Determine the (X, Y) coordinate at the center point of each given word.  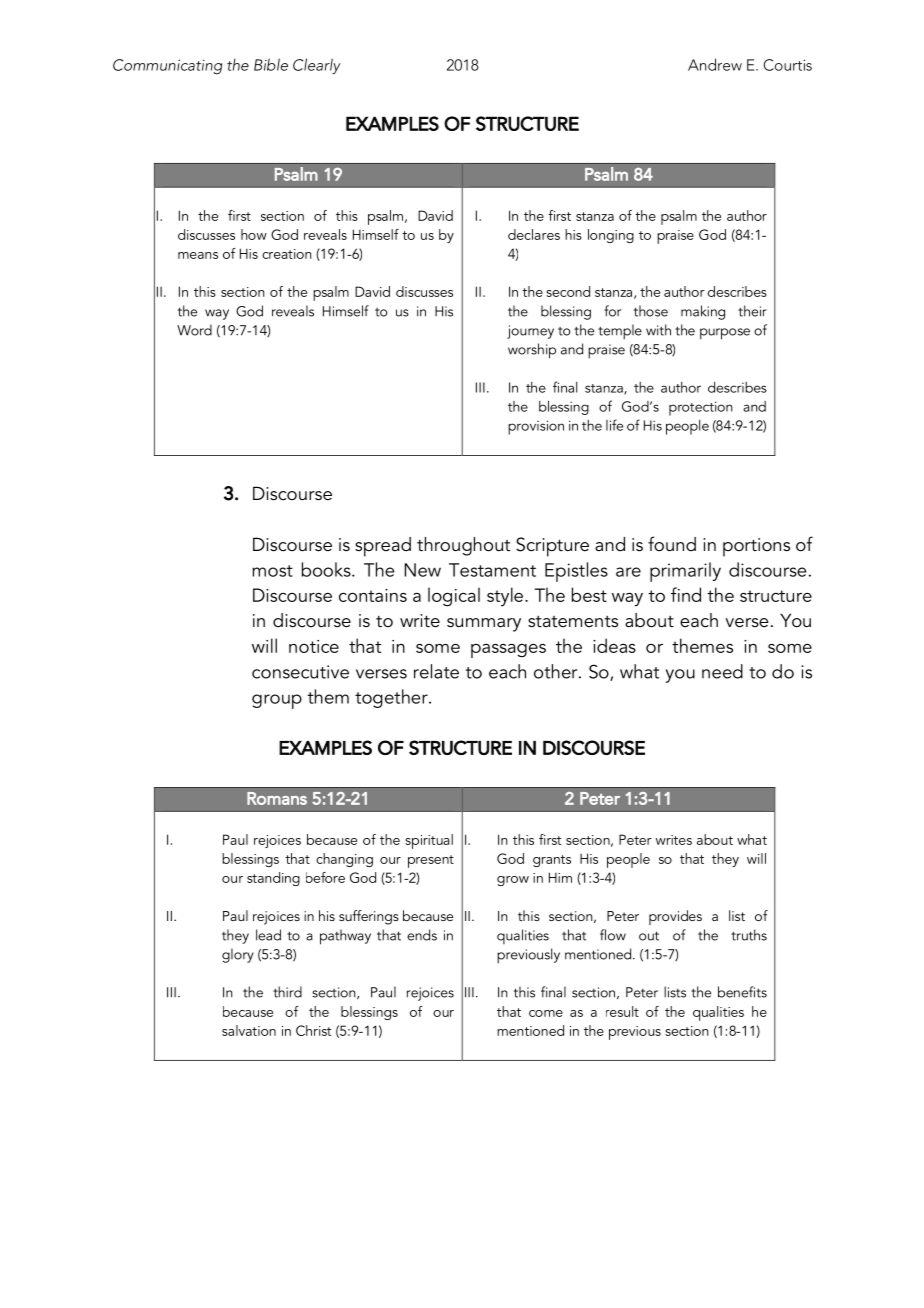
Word (194, 330)
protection (701, 408)
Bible (271, 64)
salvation (249, 1030)
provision (536, 427)
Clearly (317, 66)
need (722, 671)
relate (436, 671)
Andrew (715, 64)
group (277, 701)
